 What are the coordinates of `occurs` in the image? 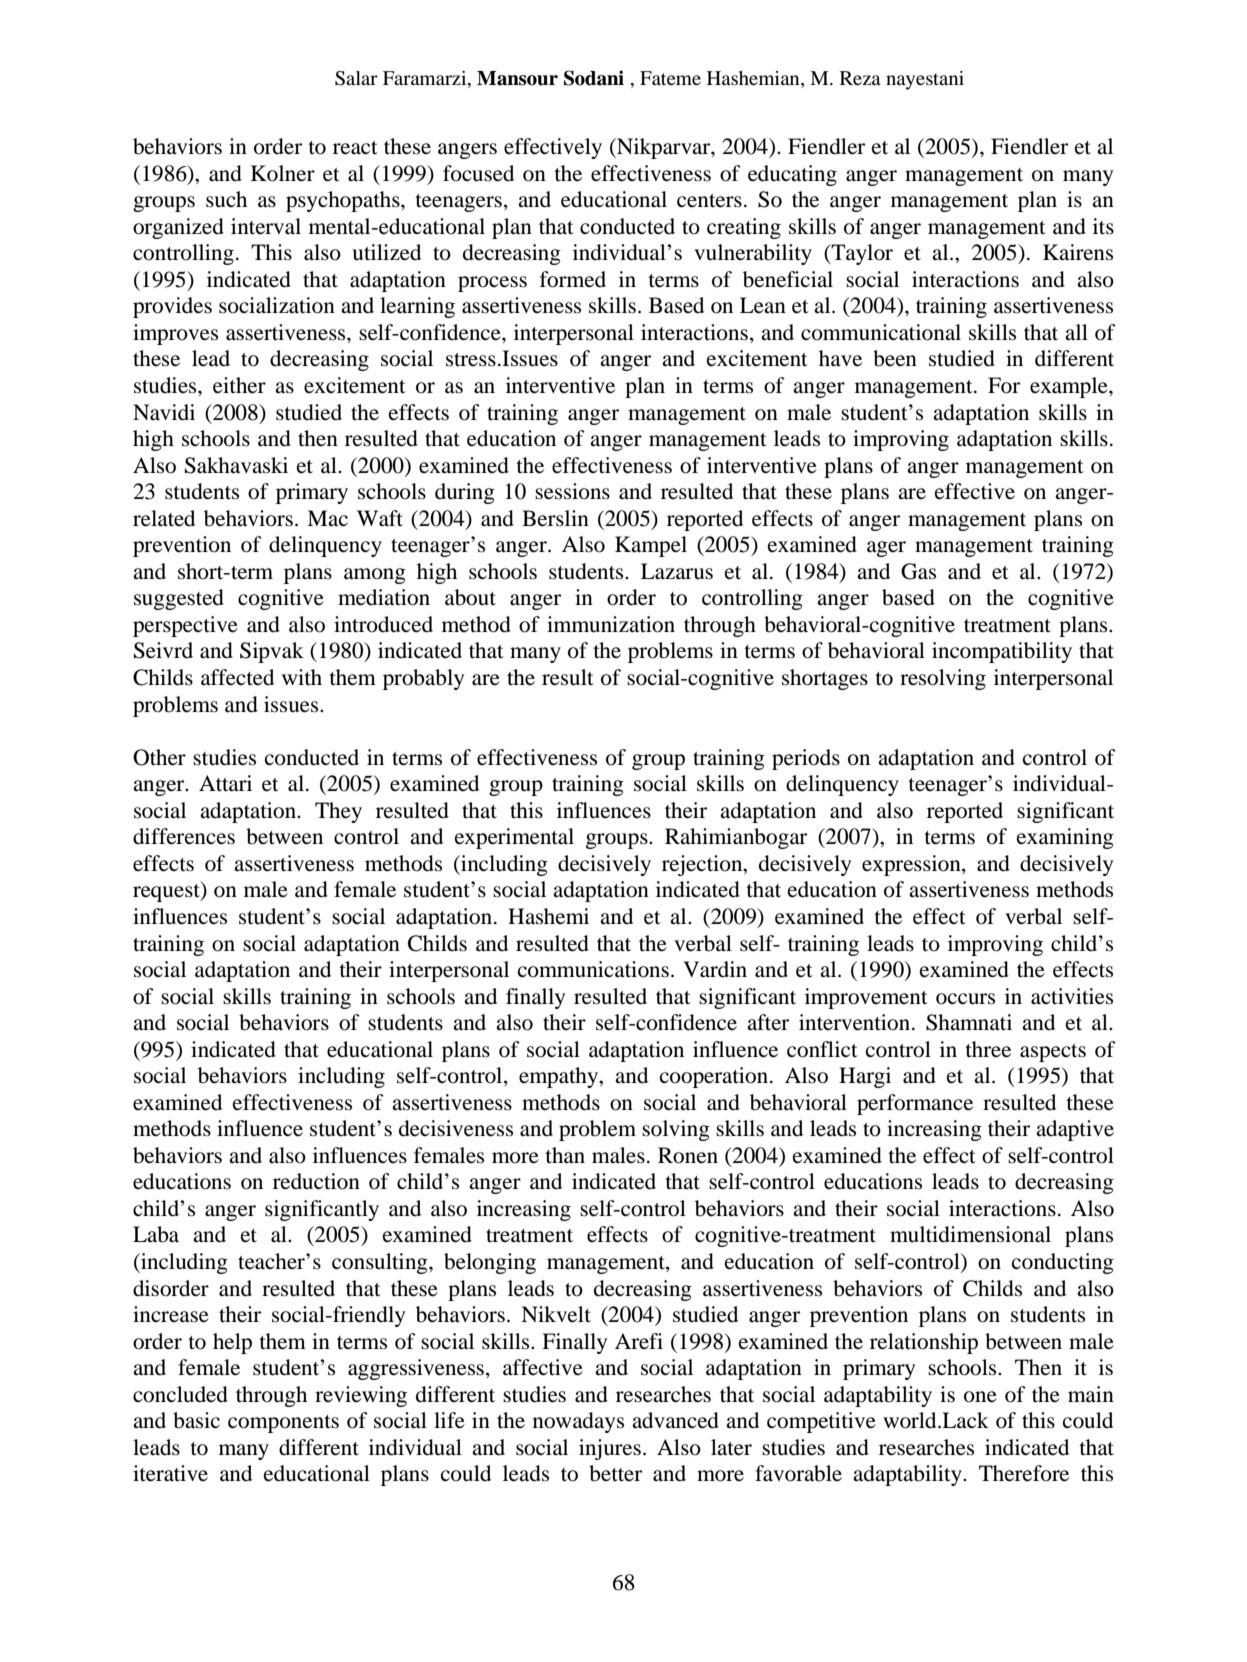 It's located at (965, 999).
